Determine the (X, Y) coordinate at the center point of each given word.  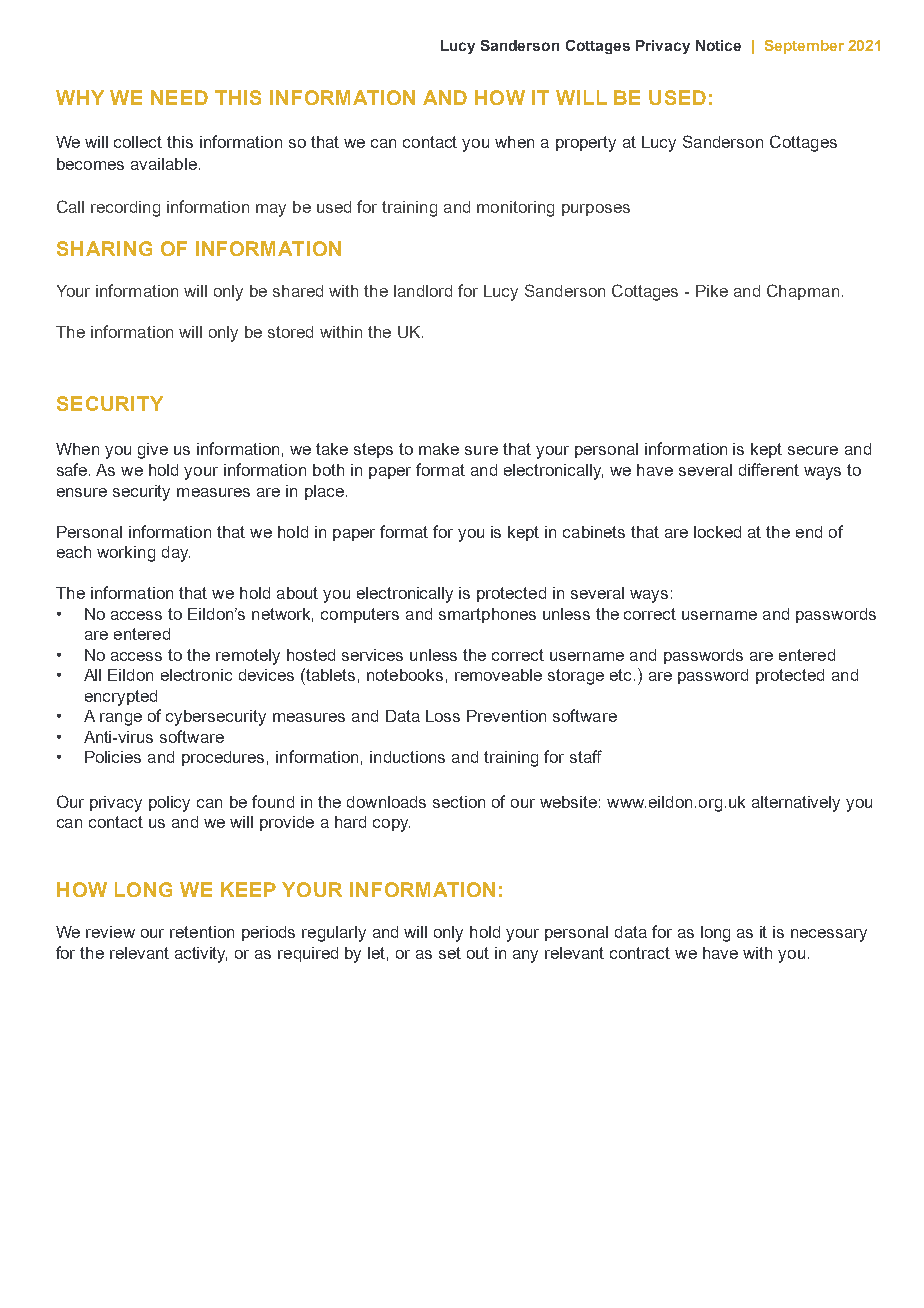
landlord (423, 291)
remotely (248, 657)
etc (622, 675)
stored (290, 332)
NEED (179, 97)
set (450, 953)
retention (202, 932)
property (586, 144)
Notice (718, 45)
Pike (712, 291)
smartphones (487, 615)
